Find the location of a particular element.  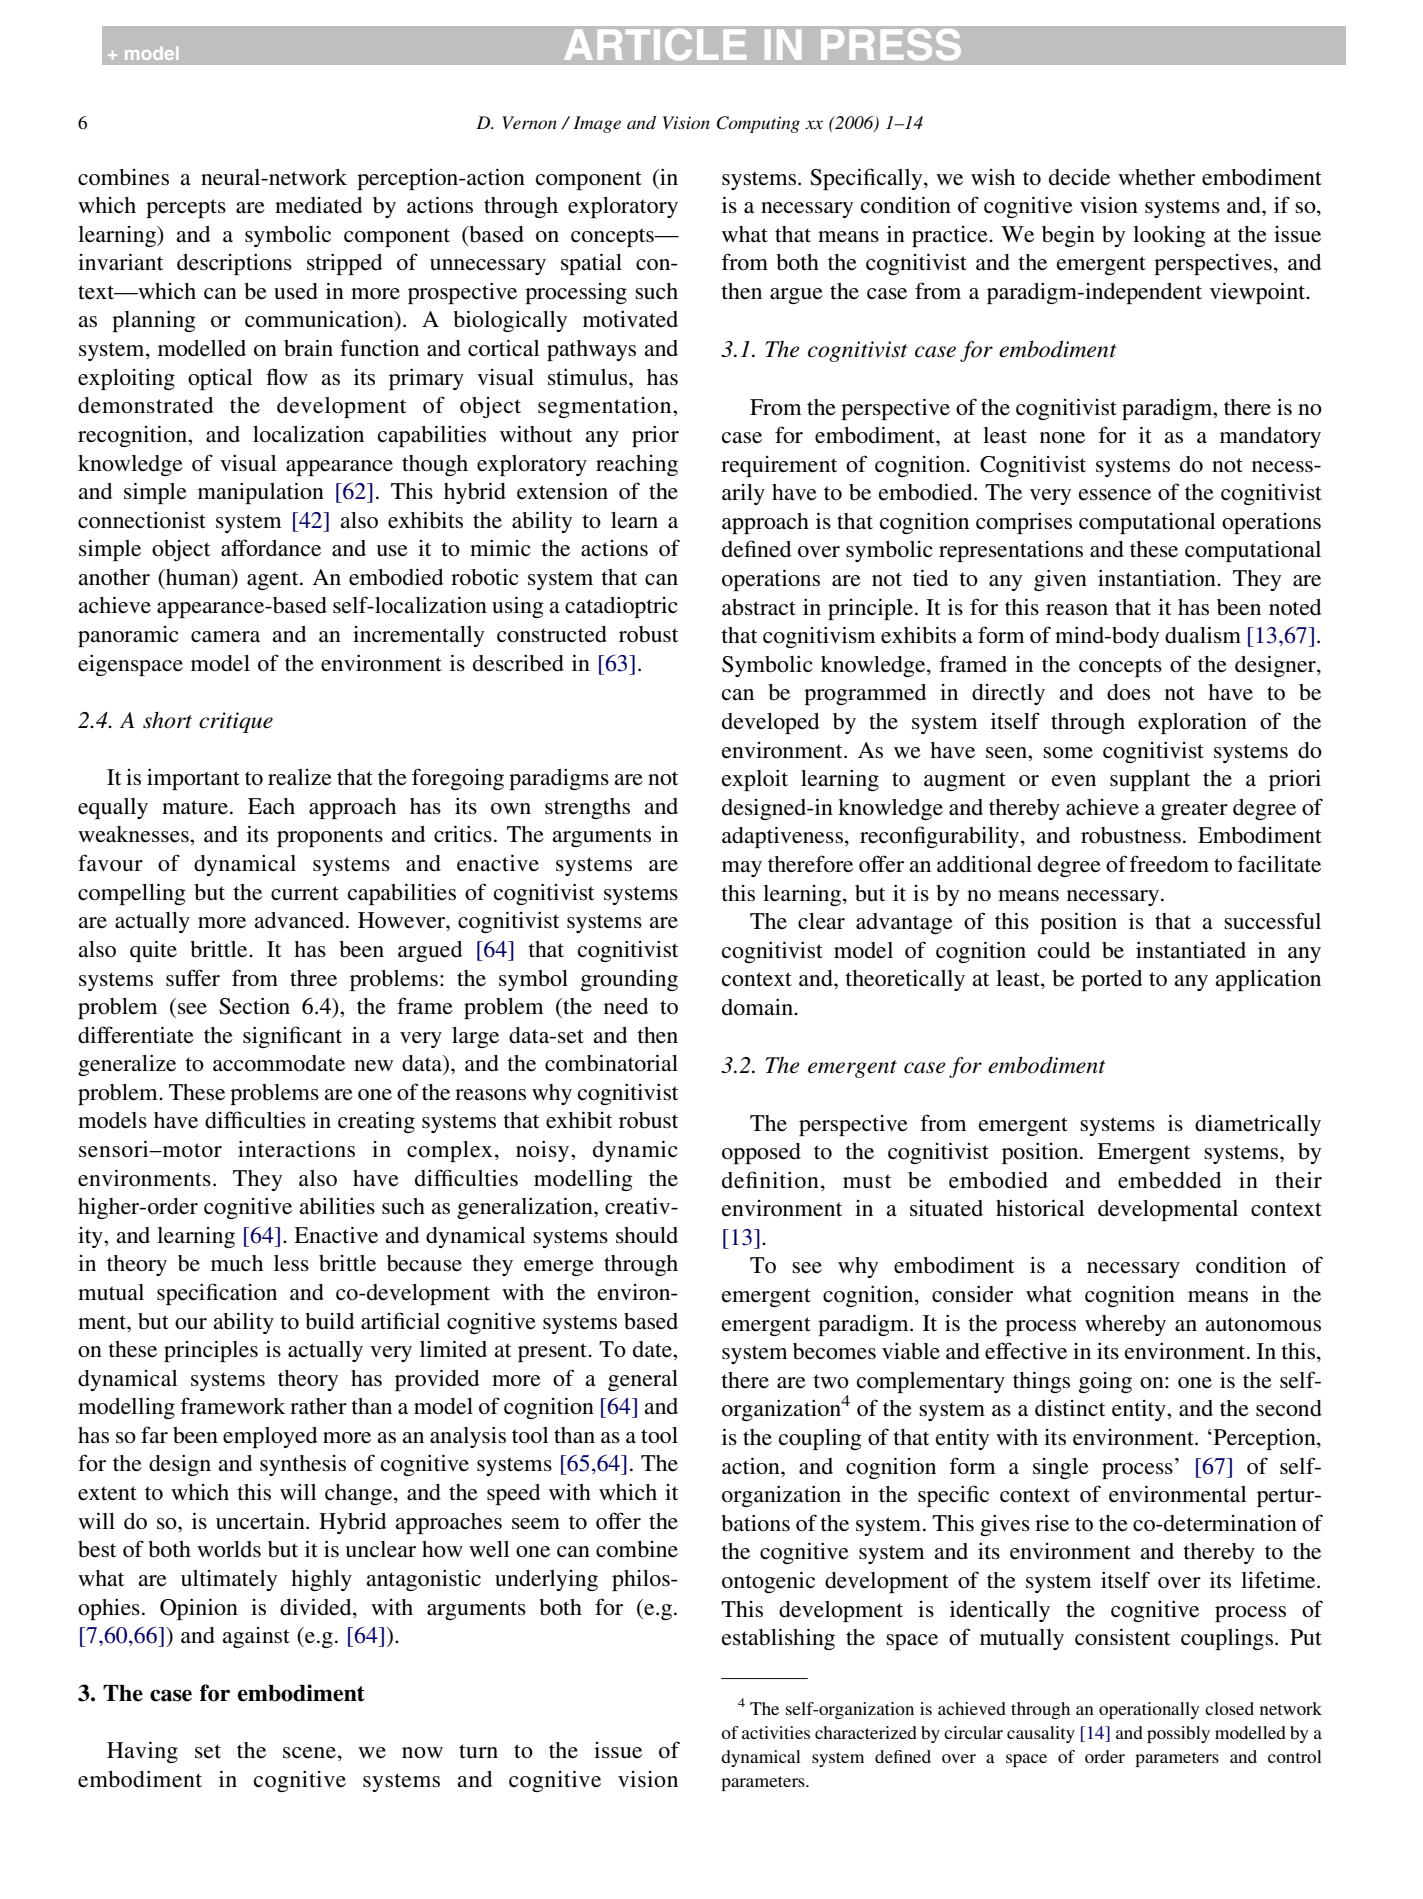

whereby is located at coordinates (1125, 1325).
